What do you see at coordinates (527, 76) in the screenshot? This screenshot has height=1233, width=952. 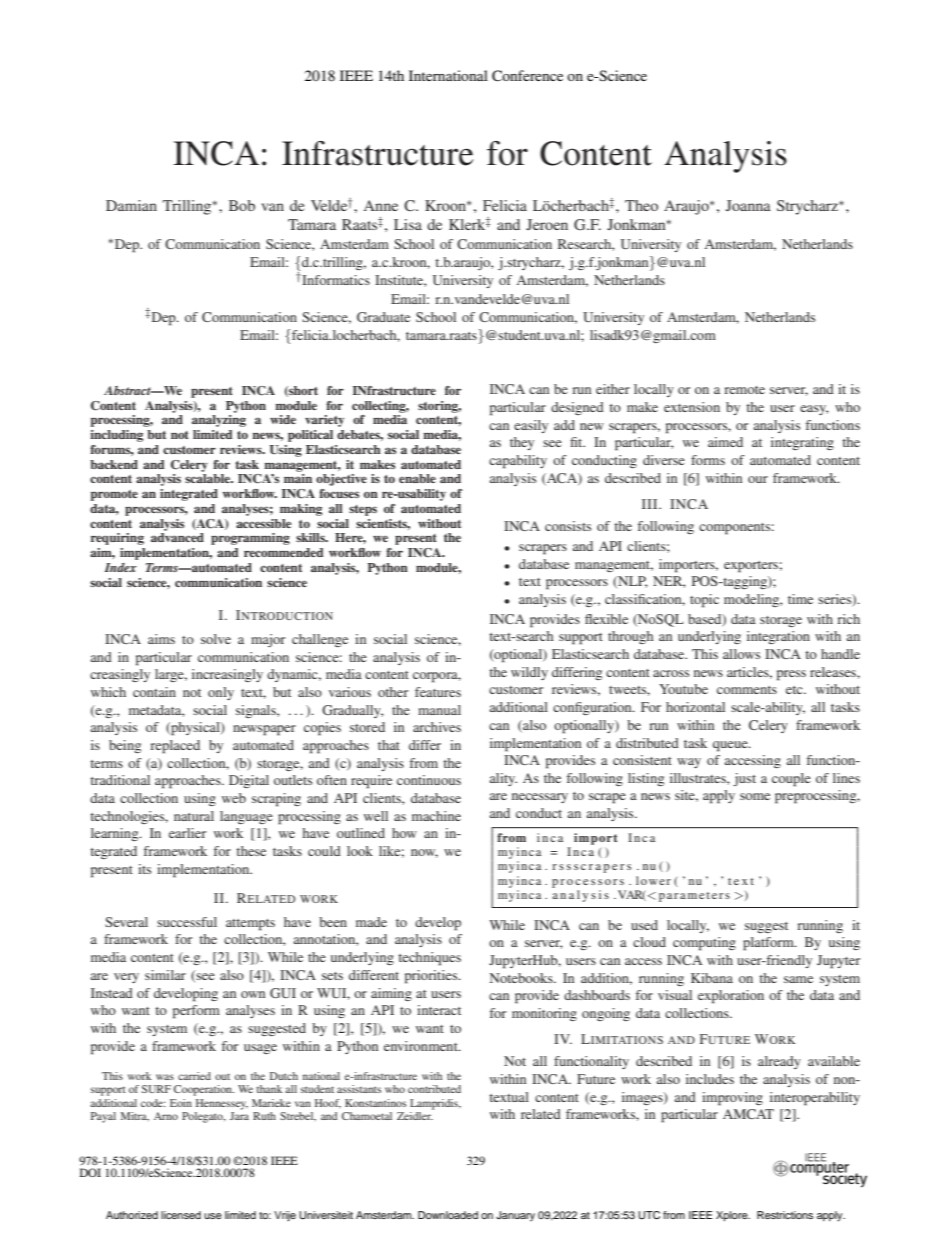 I see `Conference` at bounding box center [527, 76].
